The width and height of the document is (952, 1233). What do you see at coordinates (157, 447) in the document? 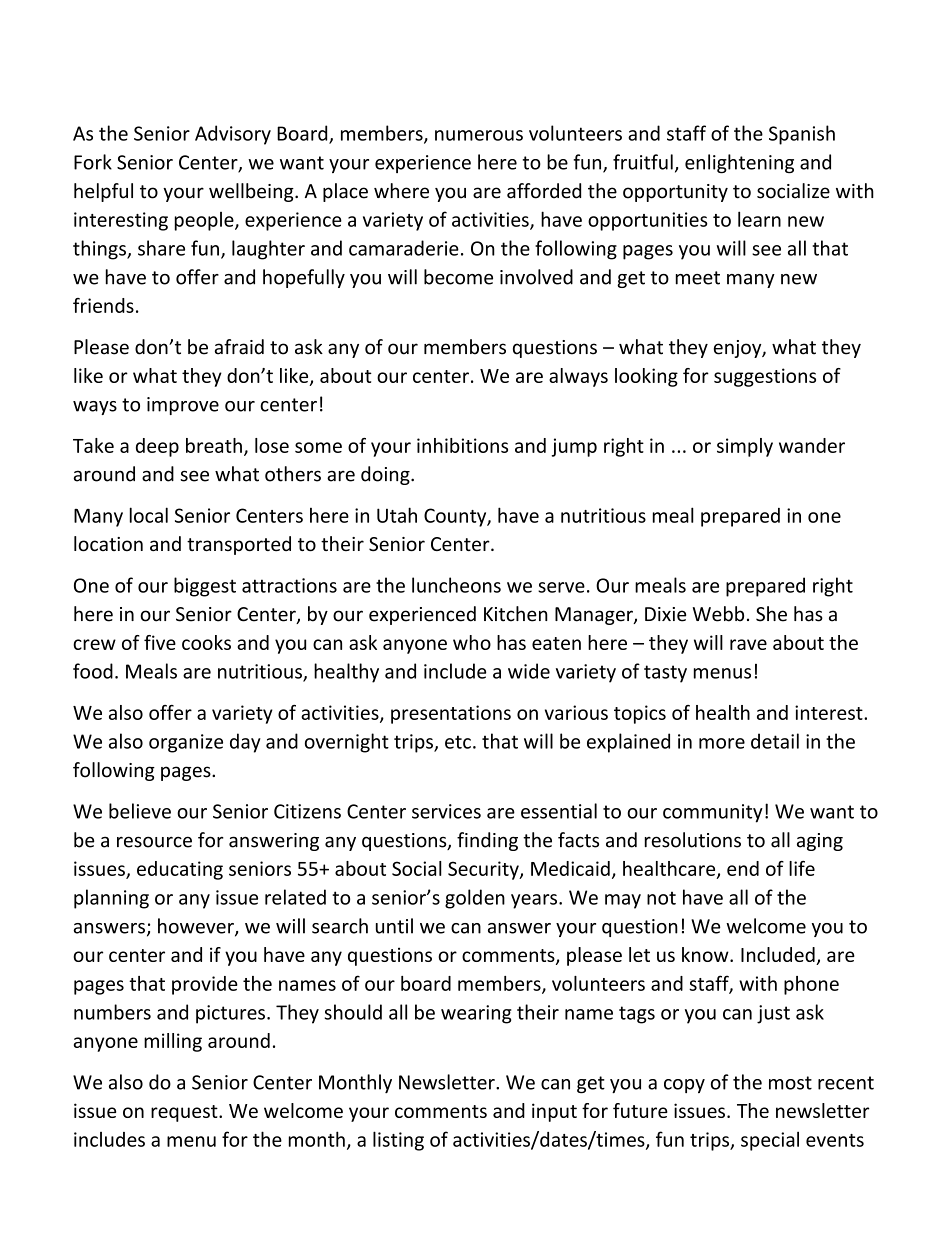
I see `deep` at bounding box center [157, 447].
